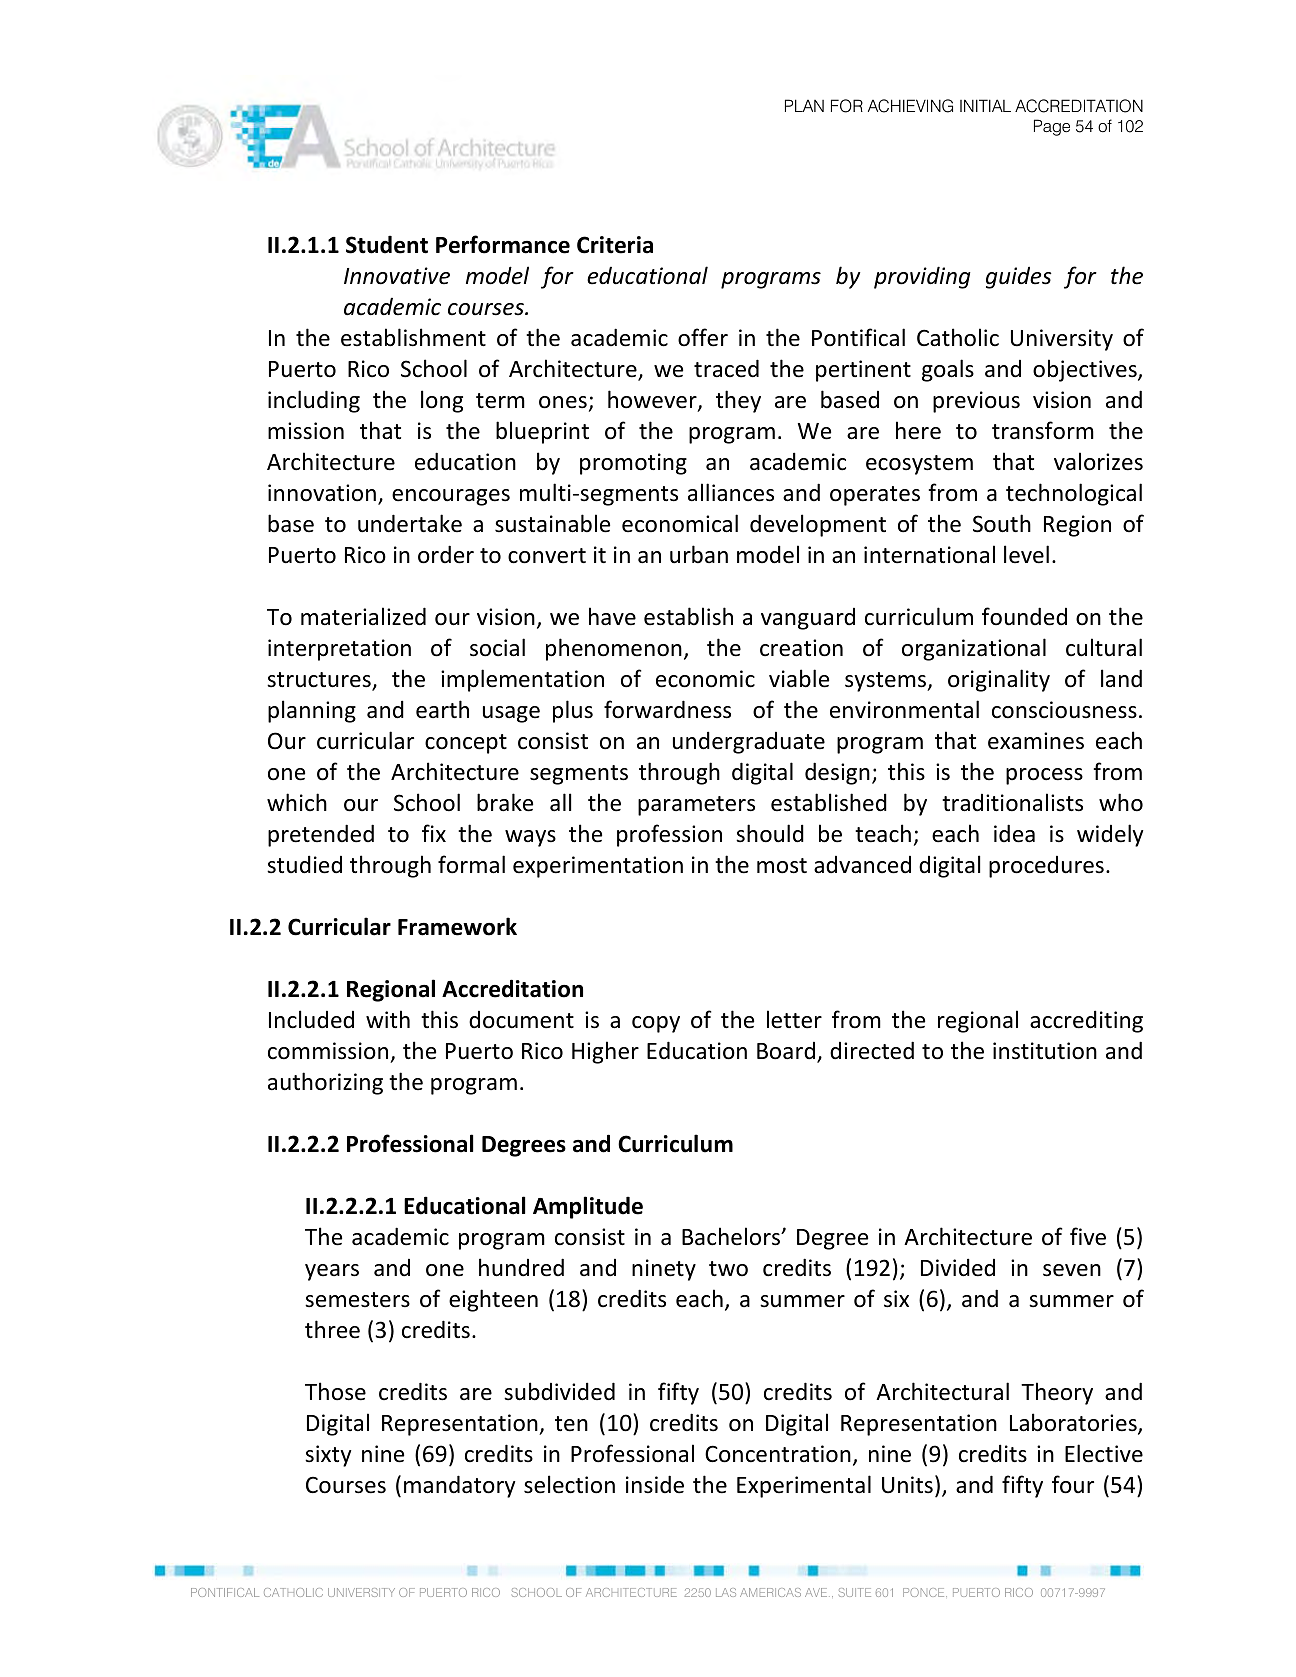 This document has height=1677, width=1296. I want to click on five, so click(1088, 1236).
